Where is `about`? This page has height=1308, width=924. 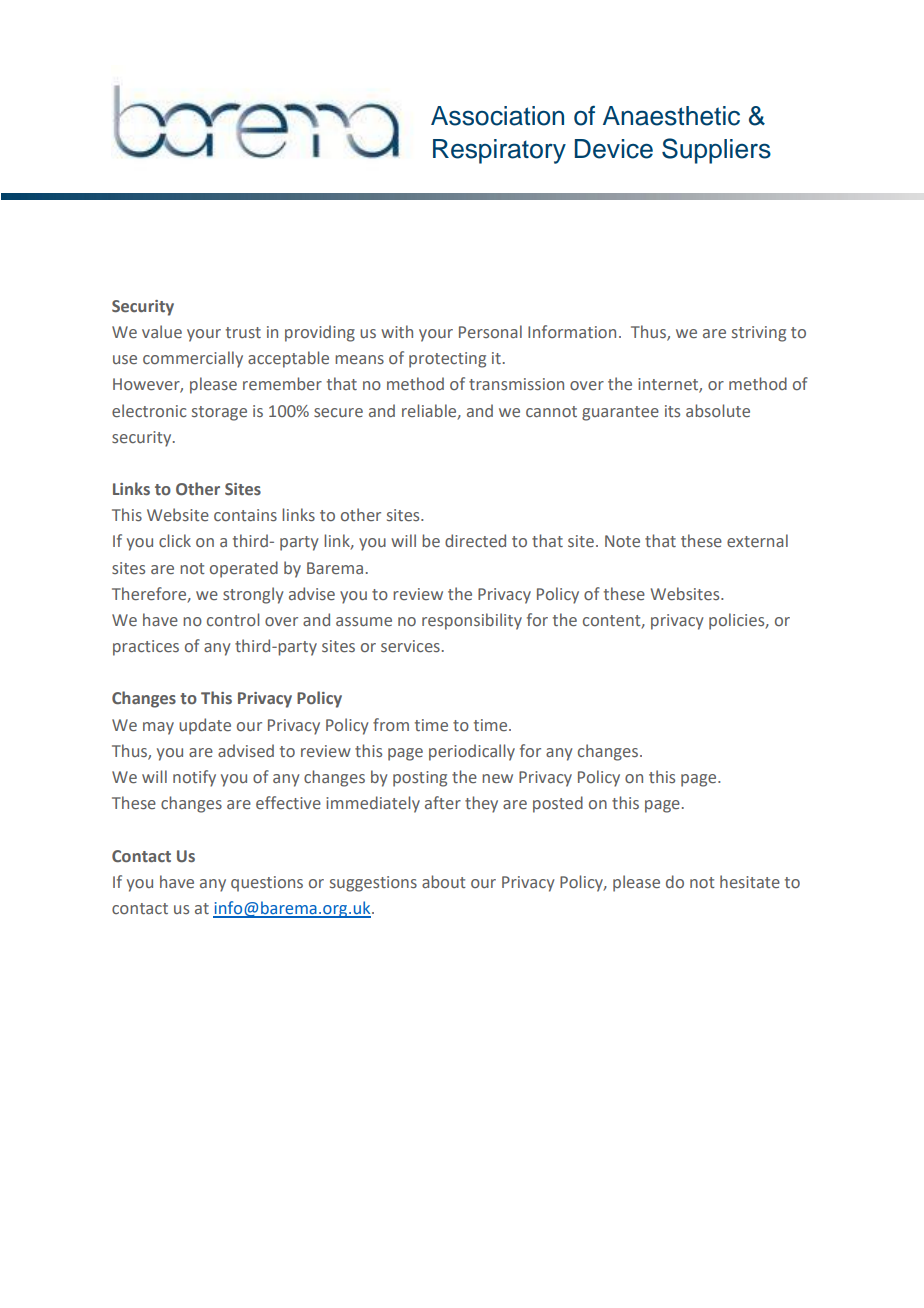 about is located at coordinates (444, 881).
